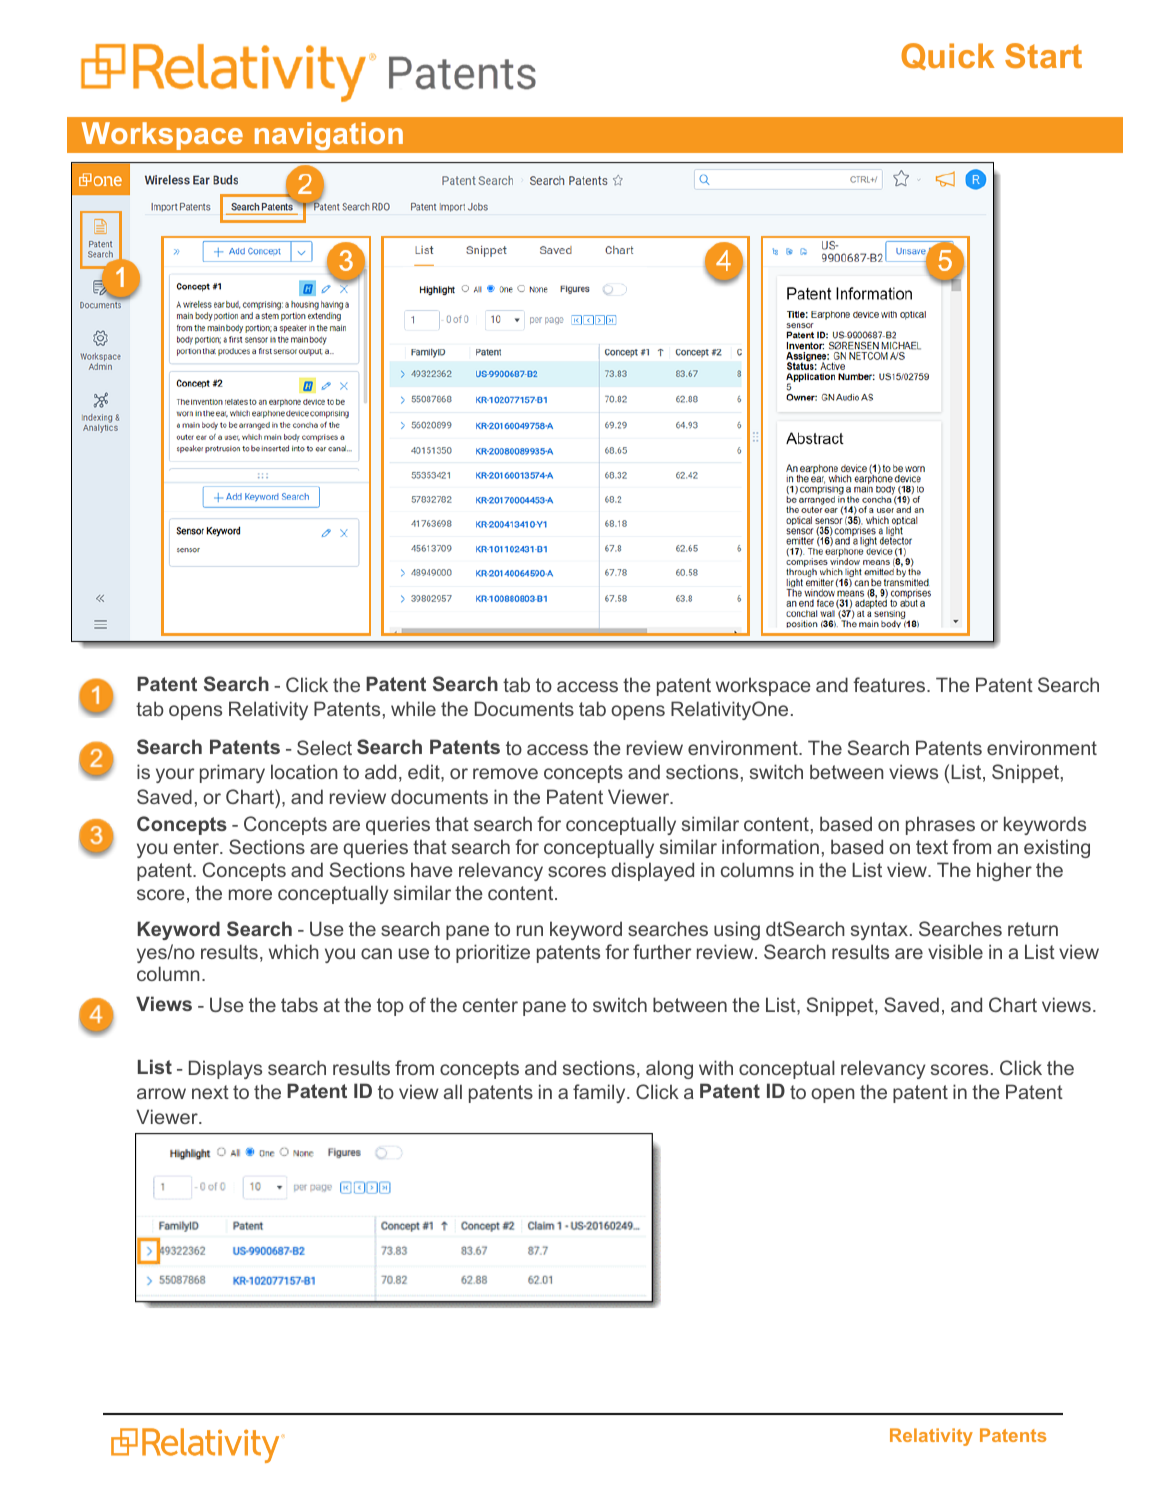  I want to click on Select, so click(324, 747).
